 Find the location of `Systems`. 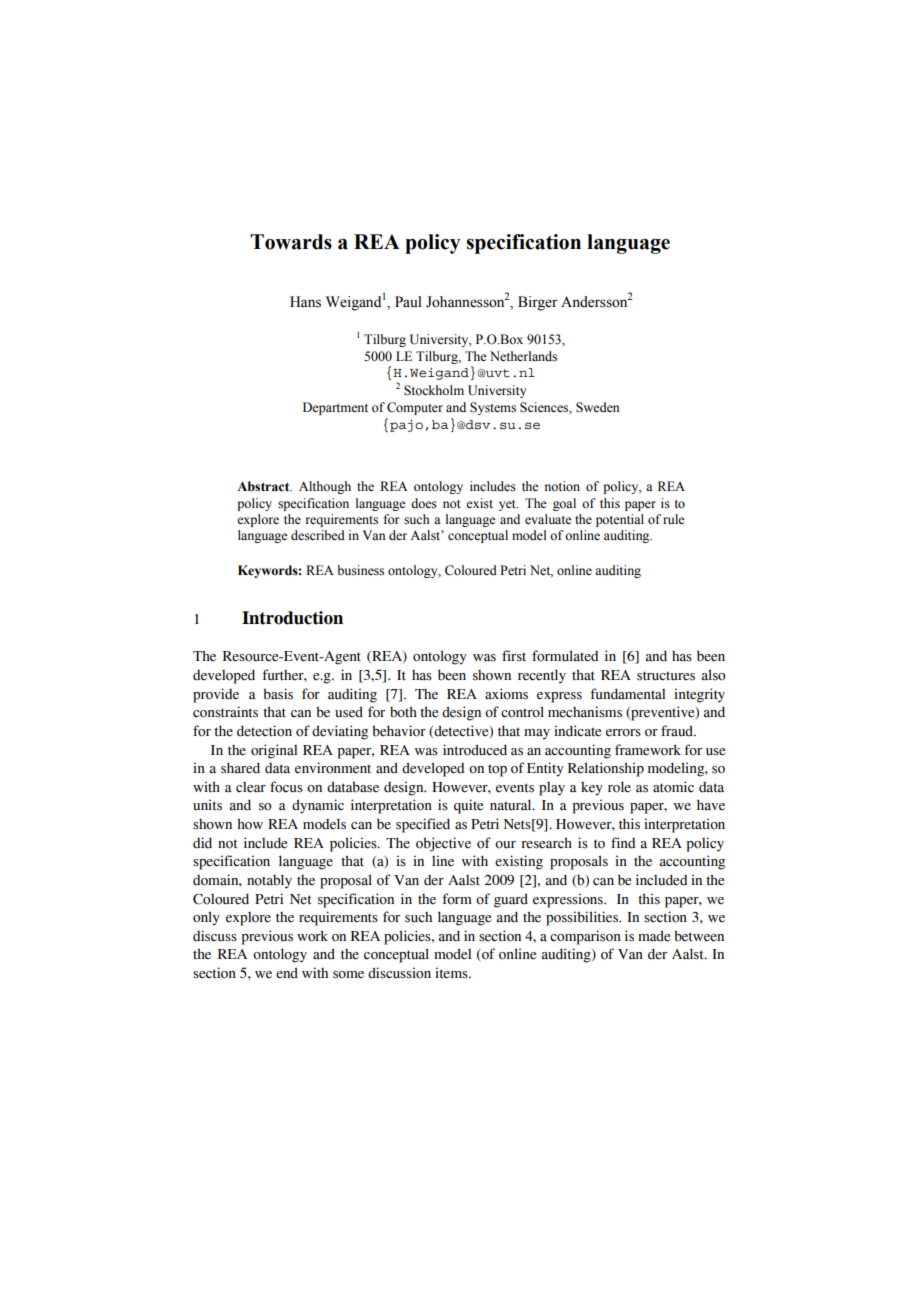

Systems is located at coordinates (493, 408).
